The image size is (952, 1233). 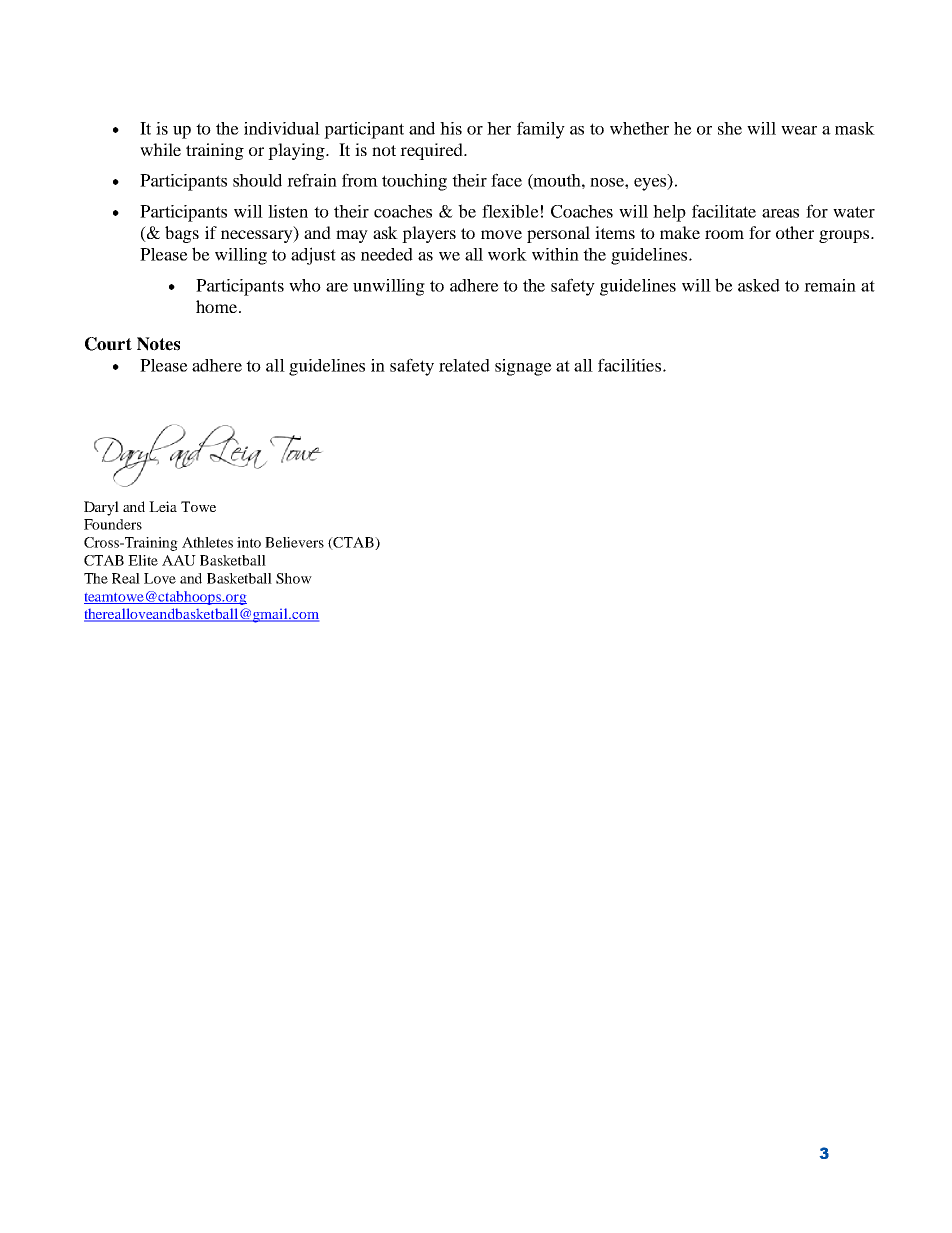 What do you see at coordinates (218, 306) in the screenshot?
I see `home` at bounding box center [218, 306].
